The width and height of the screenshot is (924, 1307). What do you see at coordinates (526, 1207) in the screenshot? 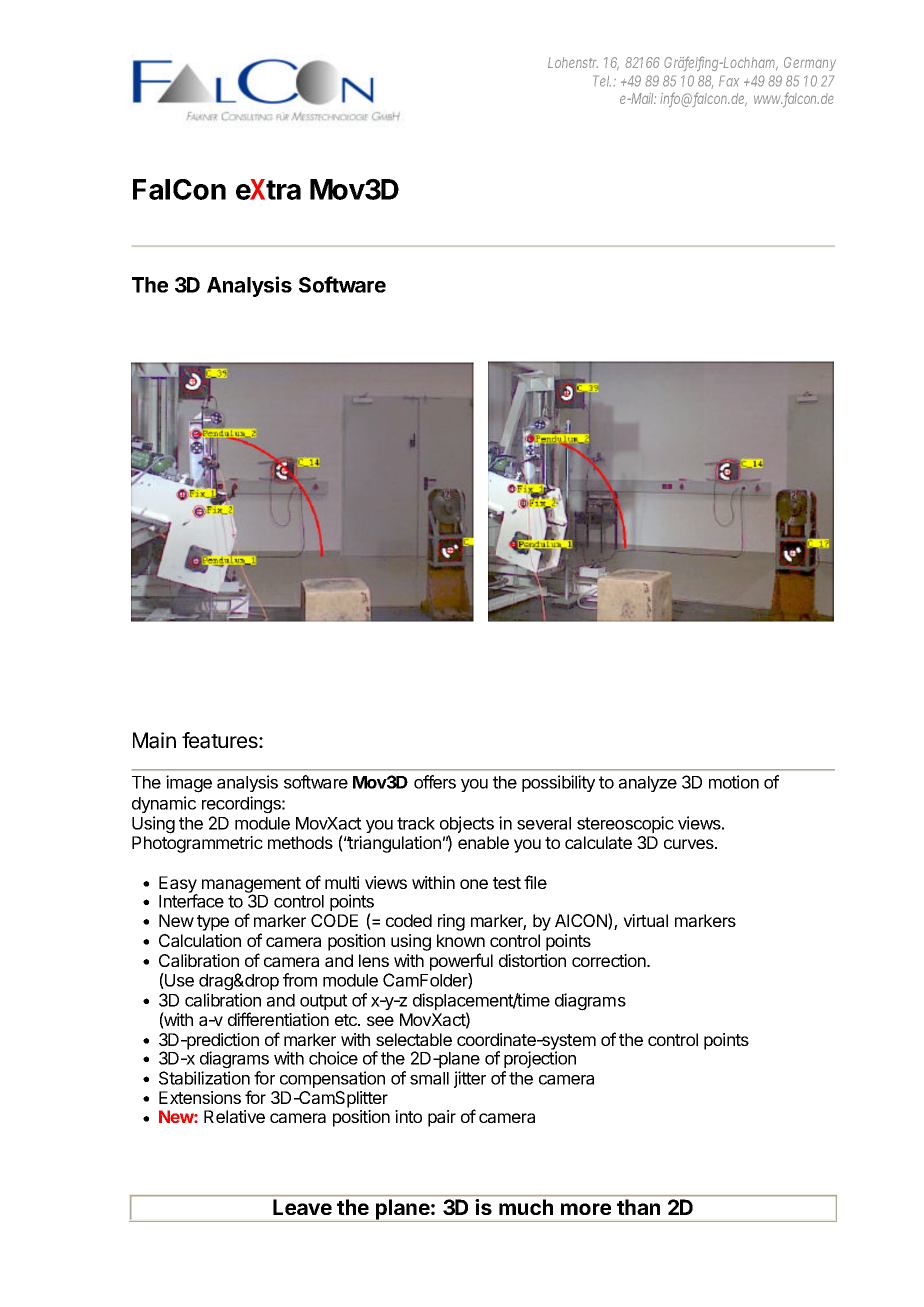
I see `much` at bounding box center [526, 1207].
